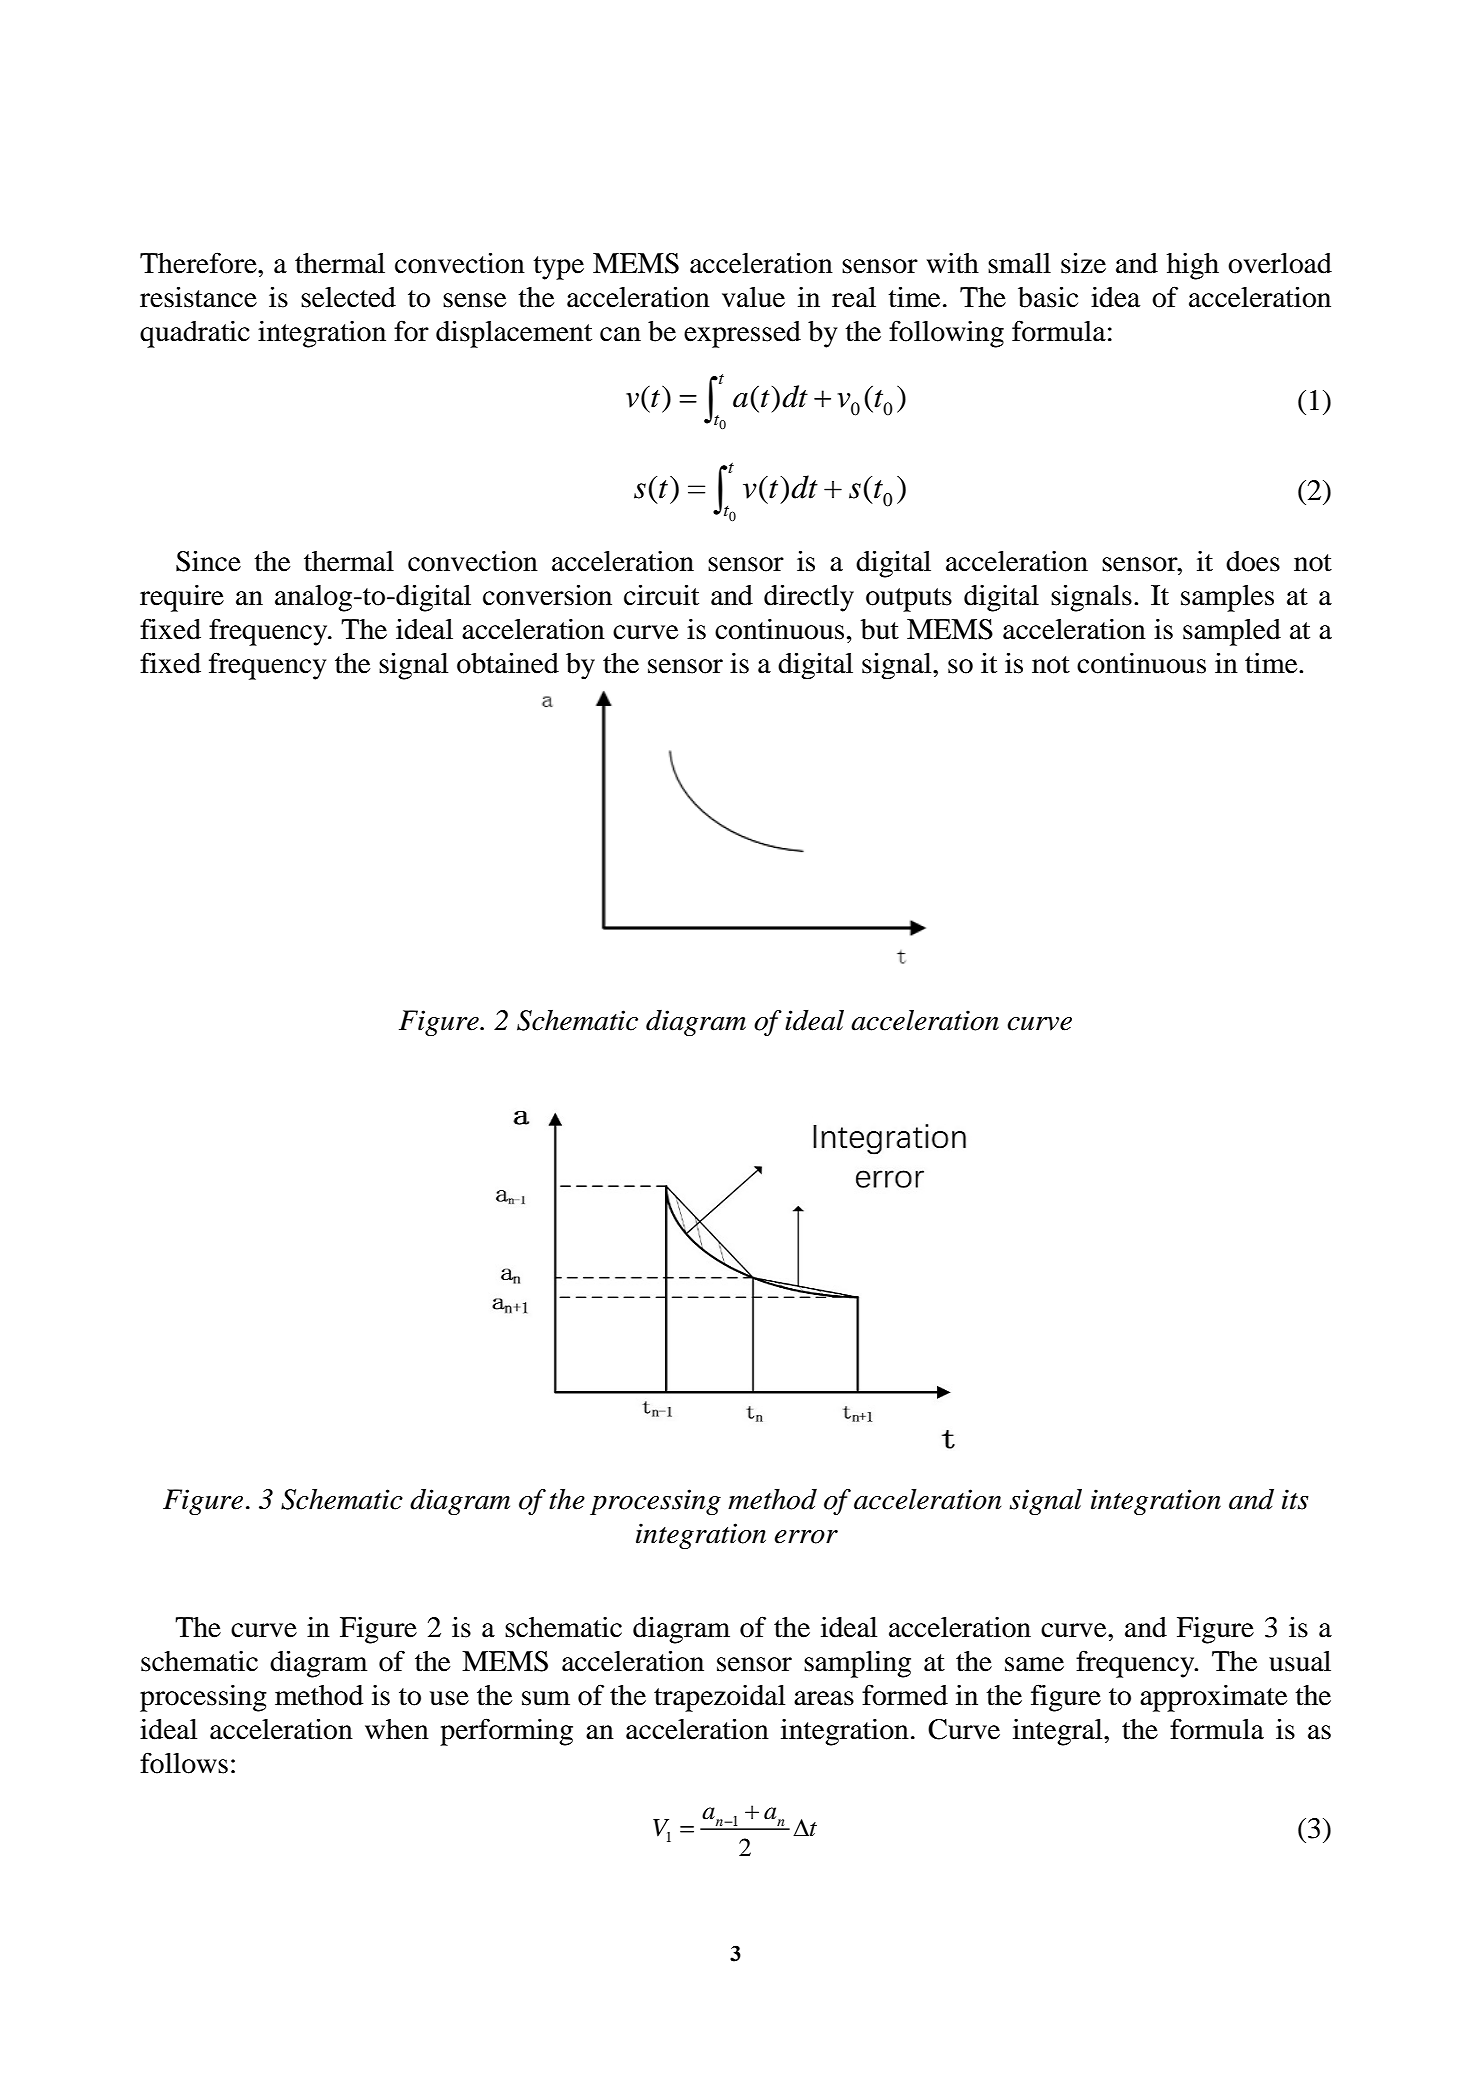 The image size is (1472, 2082). I want to click on sampled, so click(1232, 632).
